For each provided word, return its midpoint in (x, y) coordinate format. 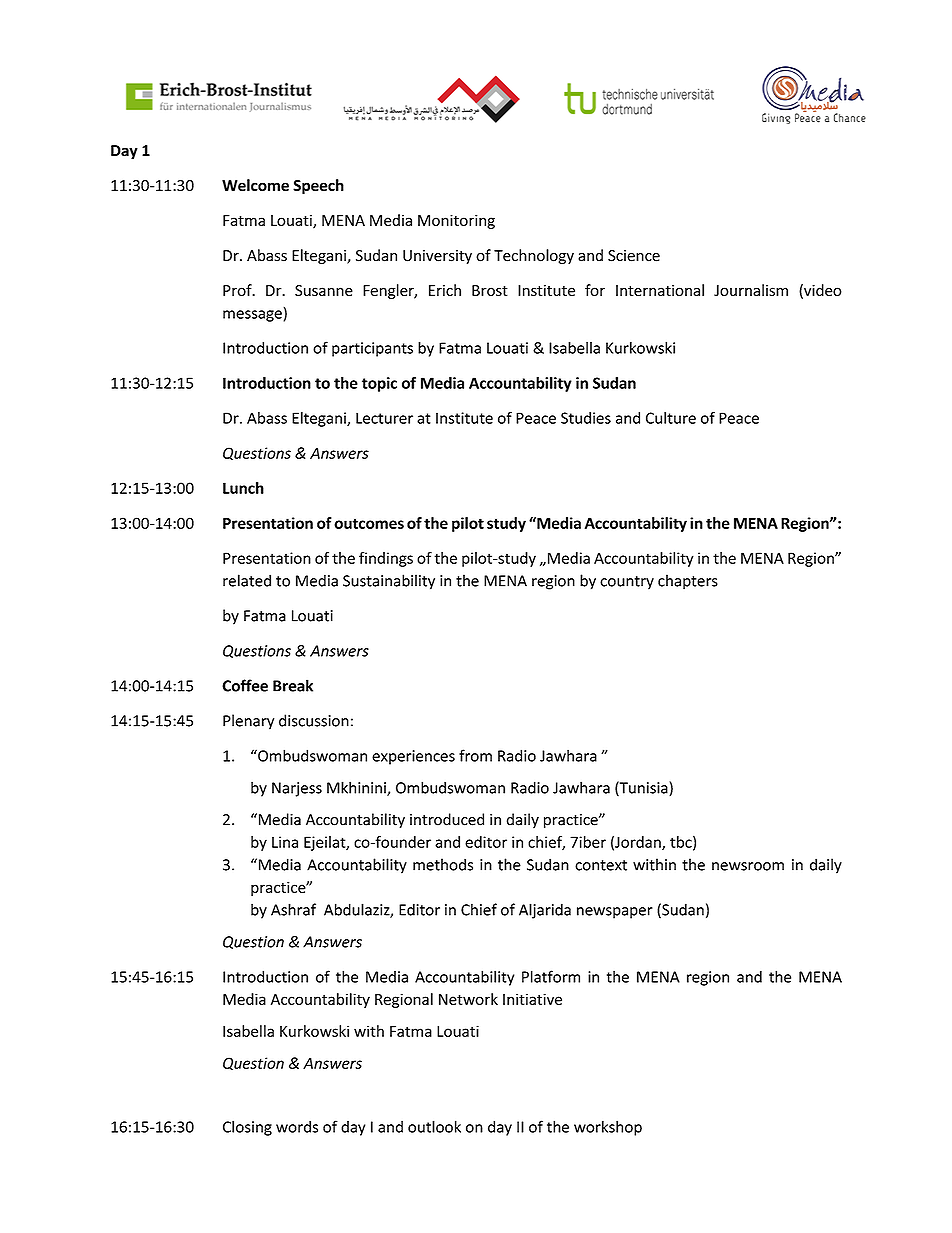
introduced (447, 819)
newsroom (748, 866)
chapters (688, 582)
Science (634, 256)
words (297, 1126)
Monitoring (456, 221)
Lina (285, 842)
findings (386, 559)
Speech (318, 186)
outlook (434, 1126)
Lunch (243, 488)
